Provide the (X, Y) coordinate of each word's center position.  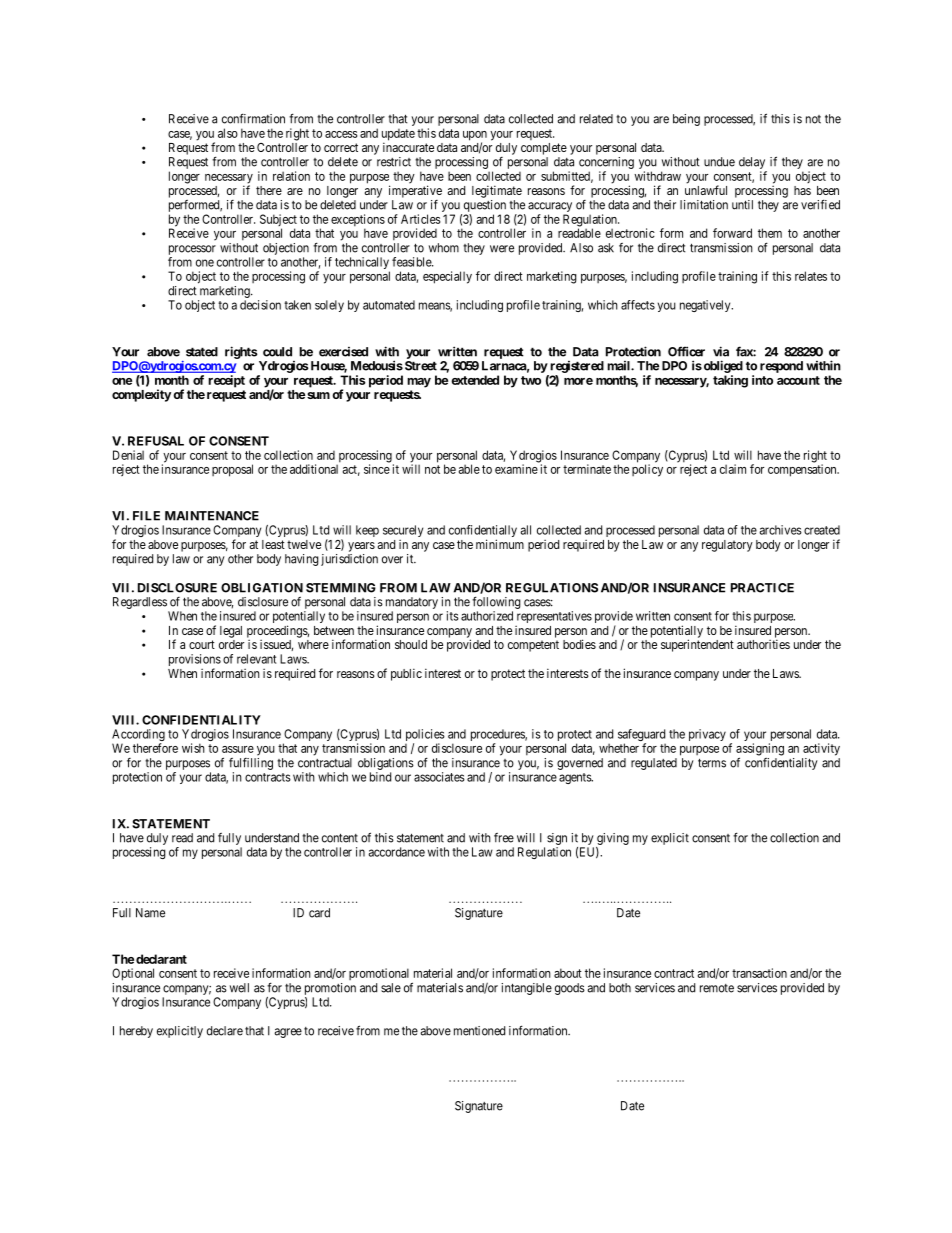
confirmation (253, 118)
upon (475, 137)
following (496, 602)
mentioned (479, 1031)
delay (752, 163)
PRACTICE (762, 588)
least (273, 544)
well (239, 988)
